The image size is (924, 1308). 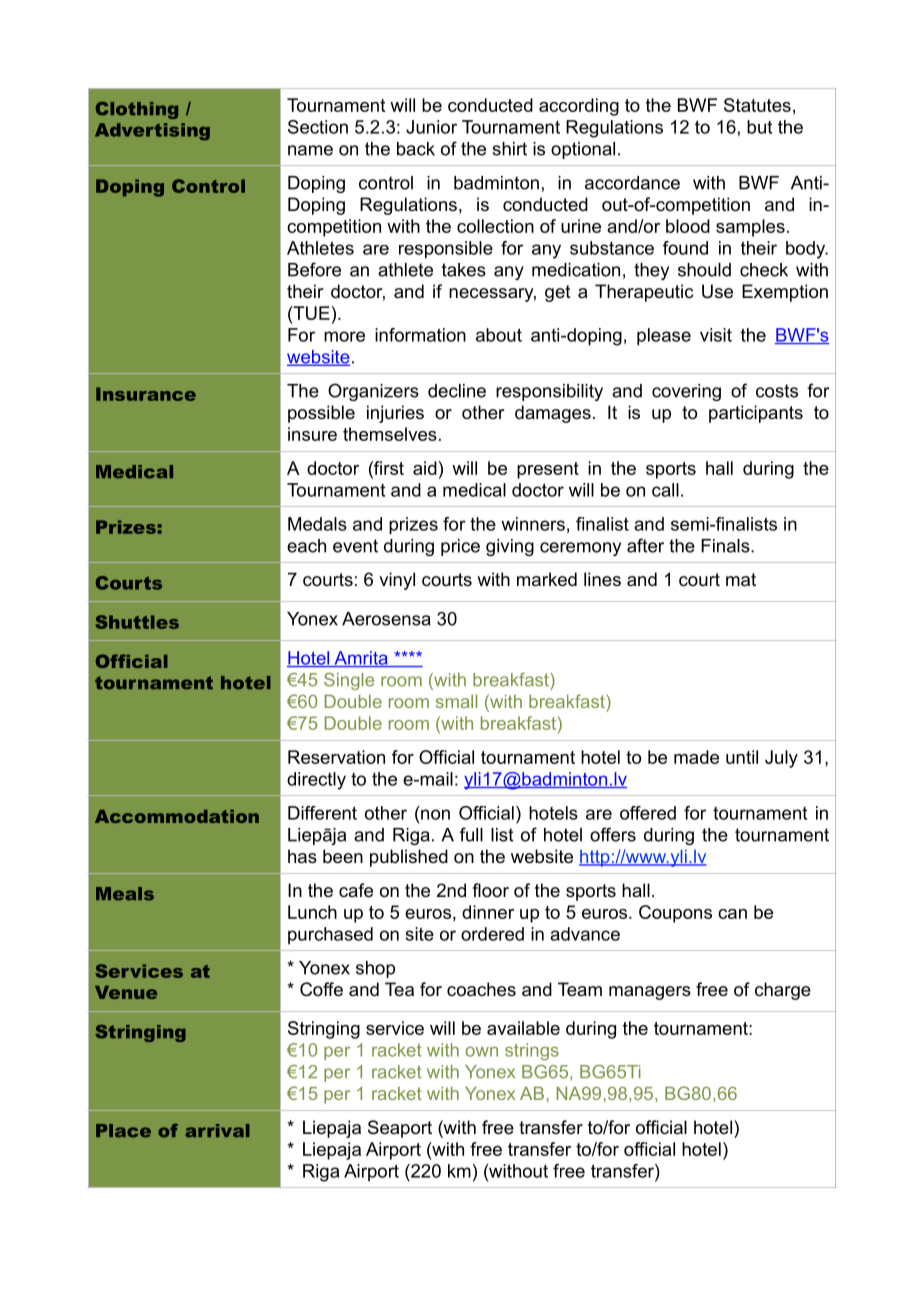 I want to click on Shuttles, so click(x=137, y=622).
